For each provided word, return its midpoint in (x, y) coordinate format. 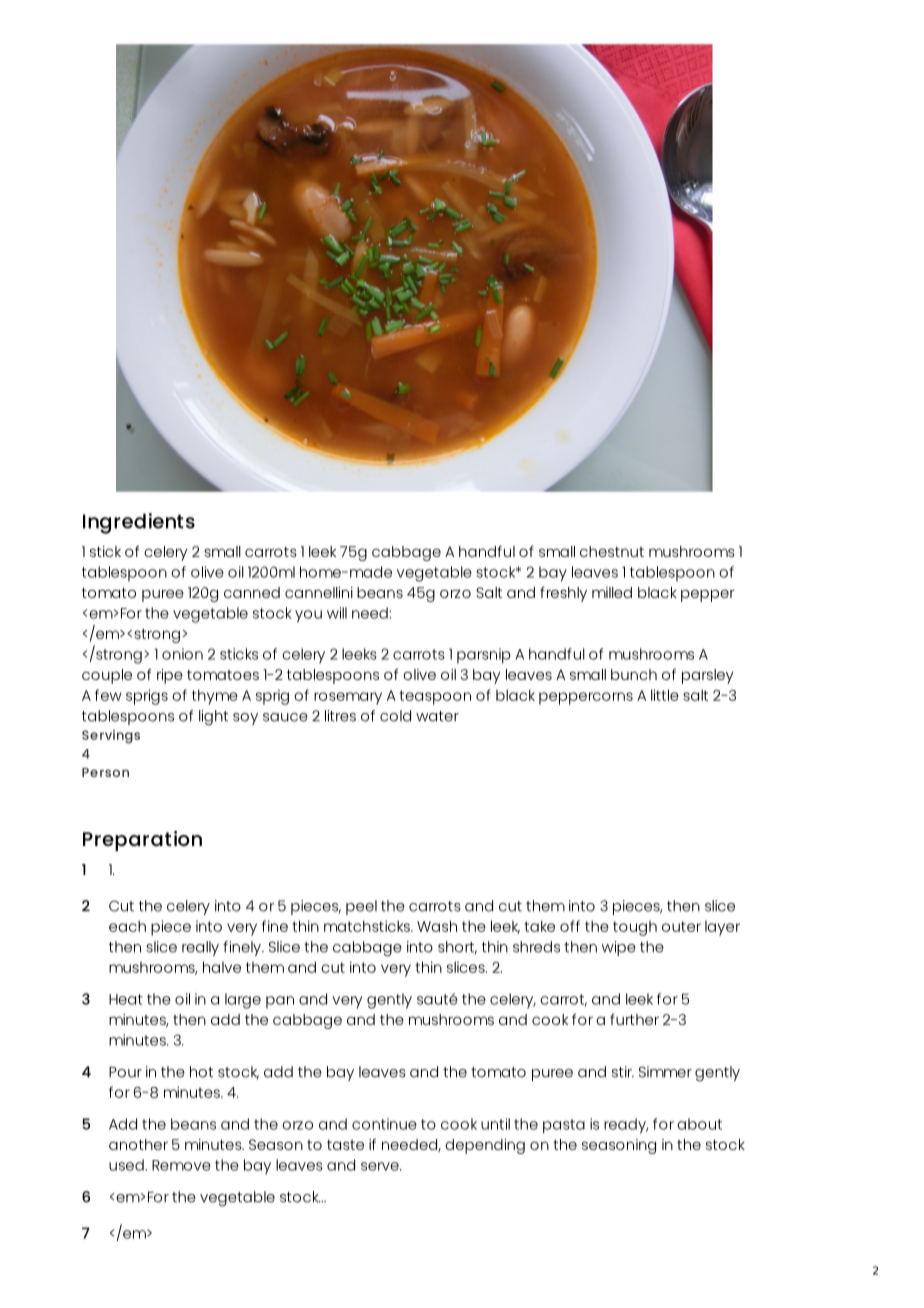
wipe (619, 948)
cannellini (319, 592)
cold (395, 716)
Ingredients (139, 523)
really (200, 948)
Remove (181, 1165)
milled (612, 592)
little (665, 695)
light (213, 718)
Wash (437, 926)
